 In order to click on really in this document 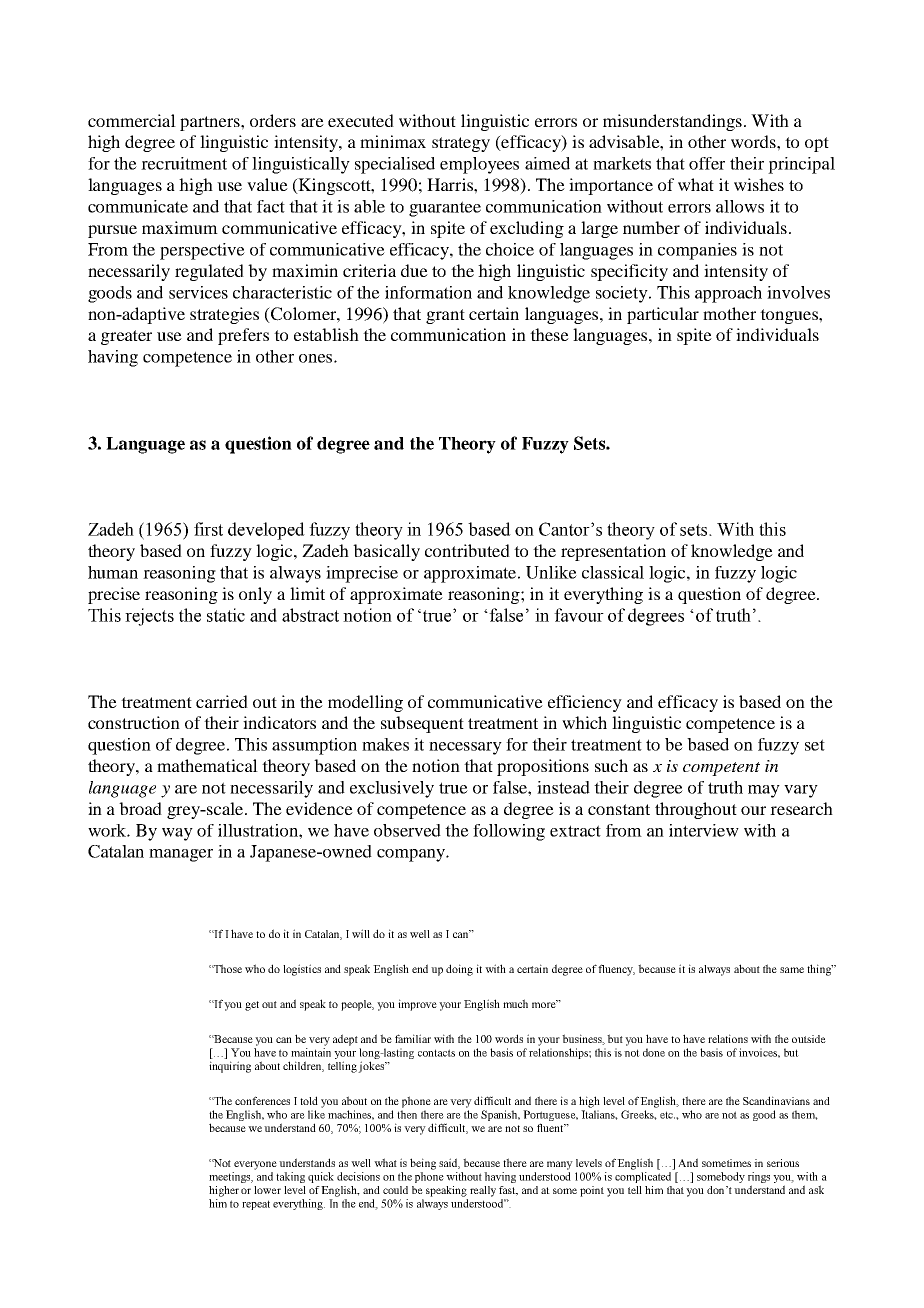, I will do `click(483, 1191)`.
